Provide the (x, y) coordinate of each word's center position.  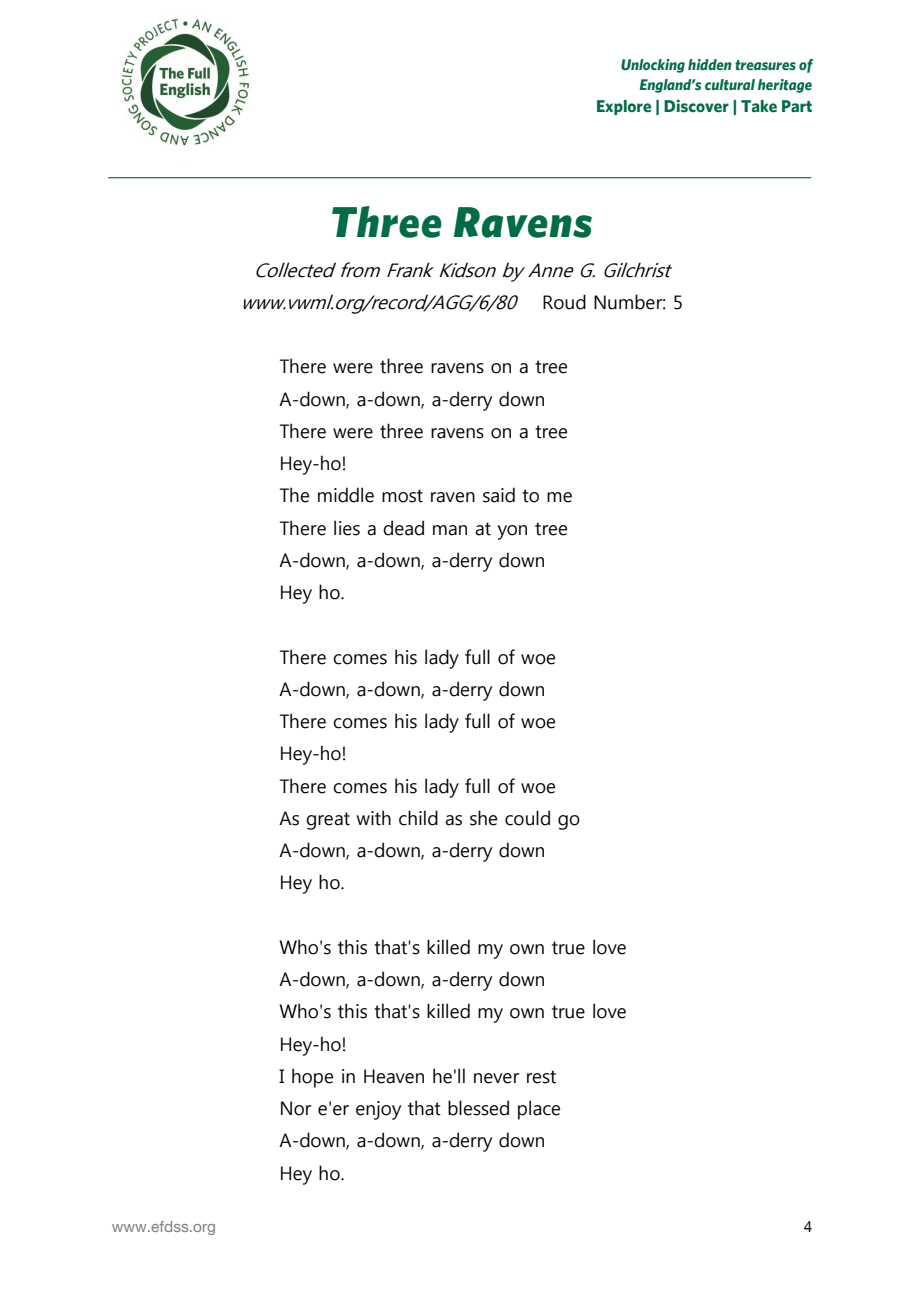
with (373, 818)
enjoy (378, 1110)
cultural (730, 84)
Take (759, 106)
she (483, 818)
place (539, 1110)
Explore (624, 107)
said (499, 495)
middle (346, 495)
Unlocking (653, 66)
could (527, 818)
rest (541, 1077)
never (496, 1078)
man (450, 530)
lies (347, 528)
